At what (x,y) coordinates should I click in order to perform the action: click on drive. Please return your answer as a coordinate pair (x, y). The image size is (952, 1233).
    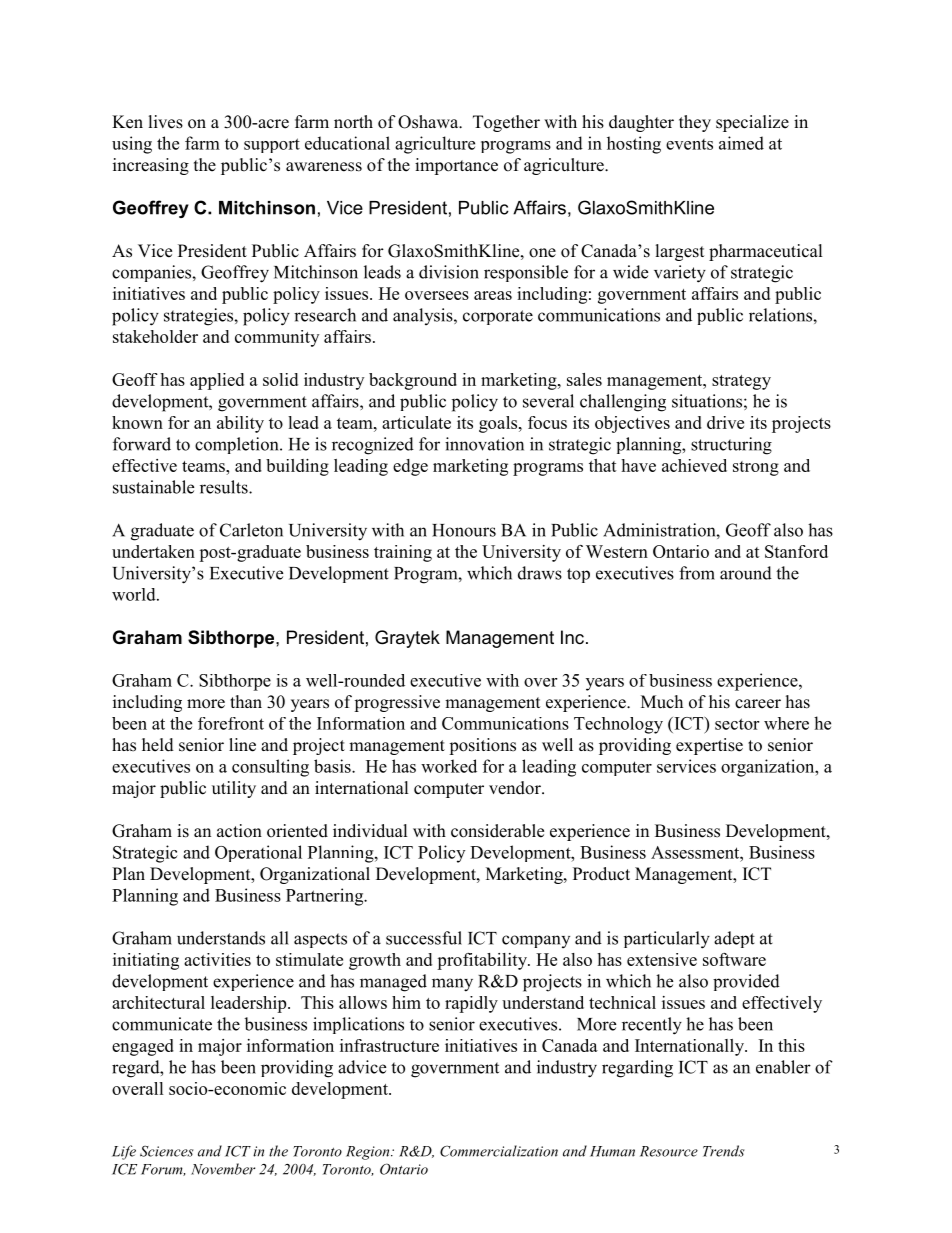
    Looking at the image, I should click on (725, 422).
